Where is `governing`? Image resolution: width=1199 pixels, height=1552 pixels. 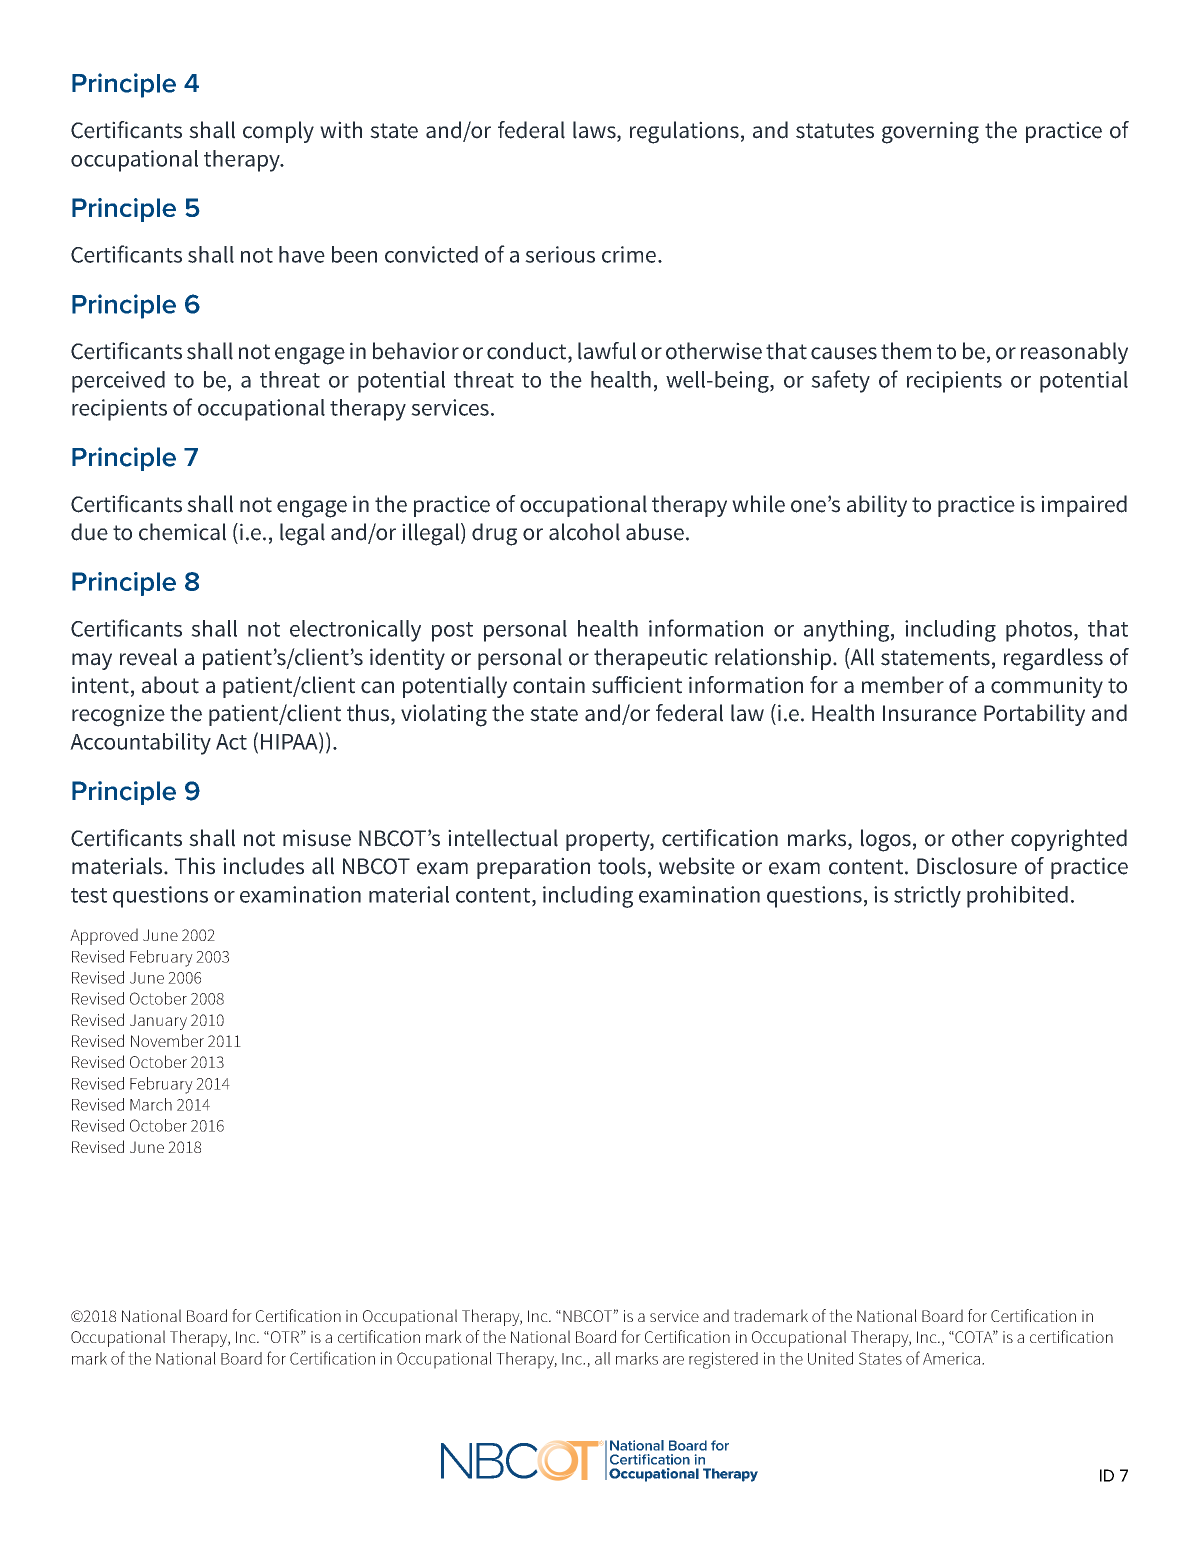
governing is located at coordinates (930, 132).
